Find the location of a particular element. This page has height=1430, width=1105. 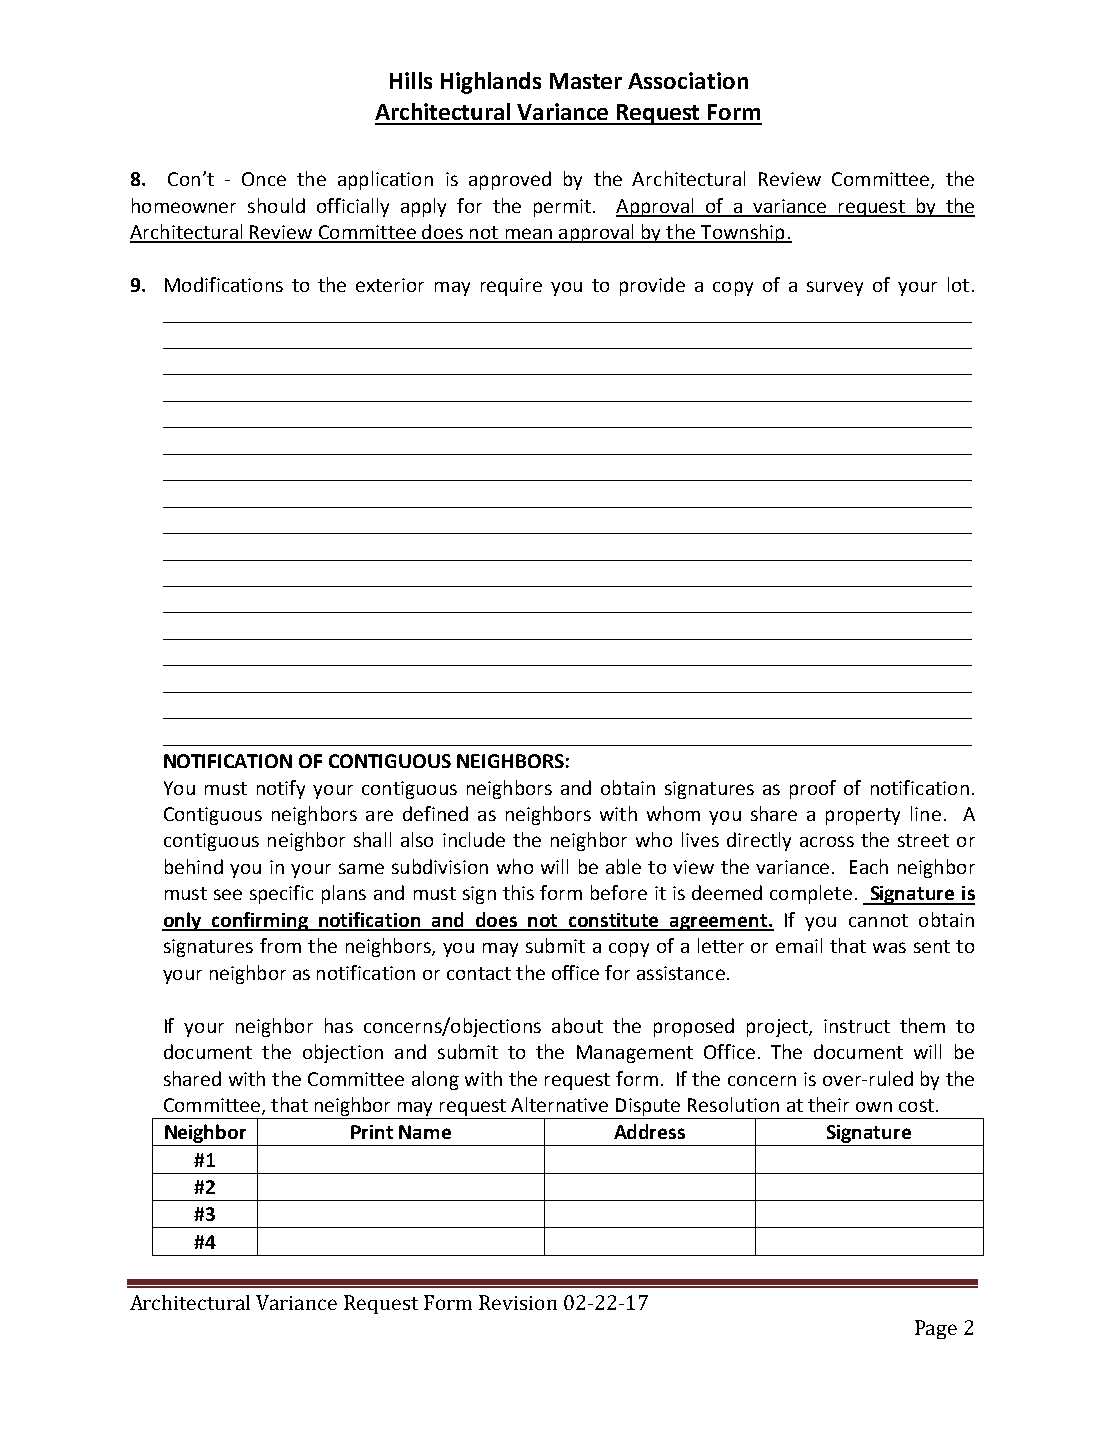

survey is located at coordinates (835, 288).
